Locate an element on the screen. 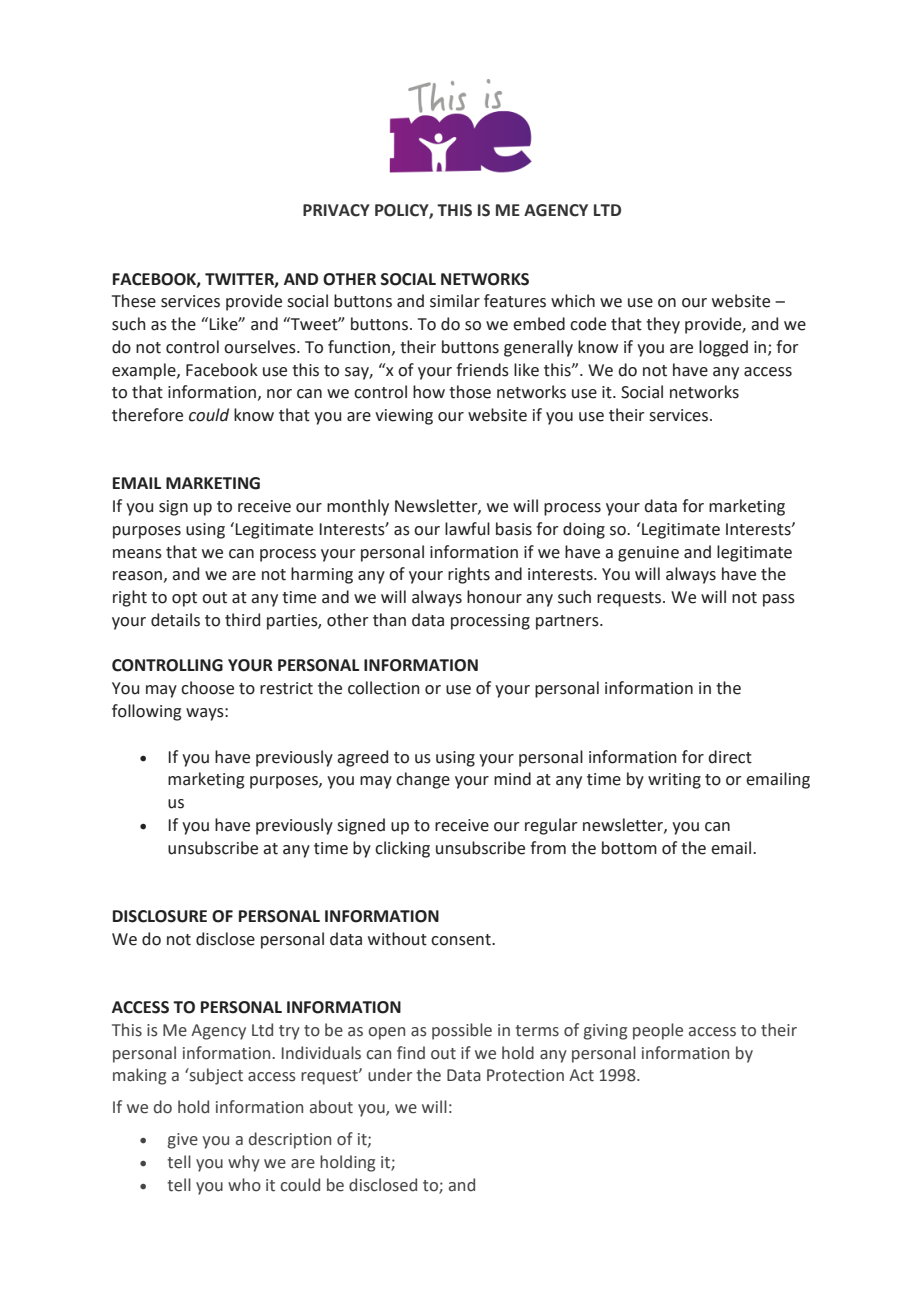  bottom is located at coordinates (629, 848).
